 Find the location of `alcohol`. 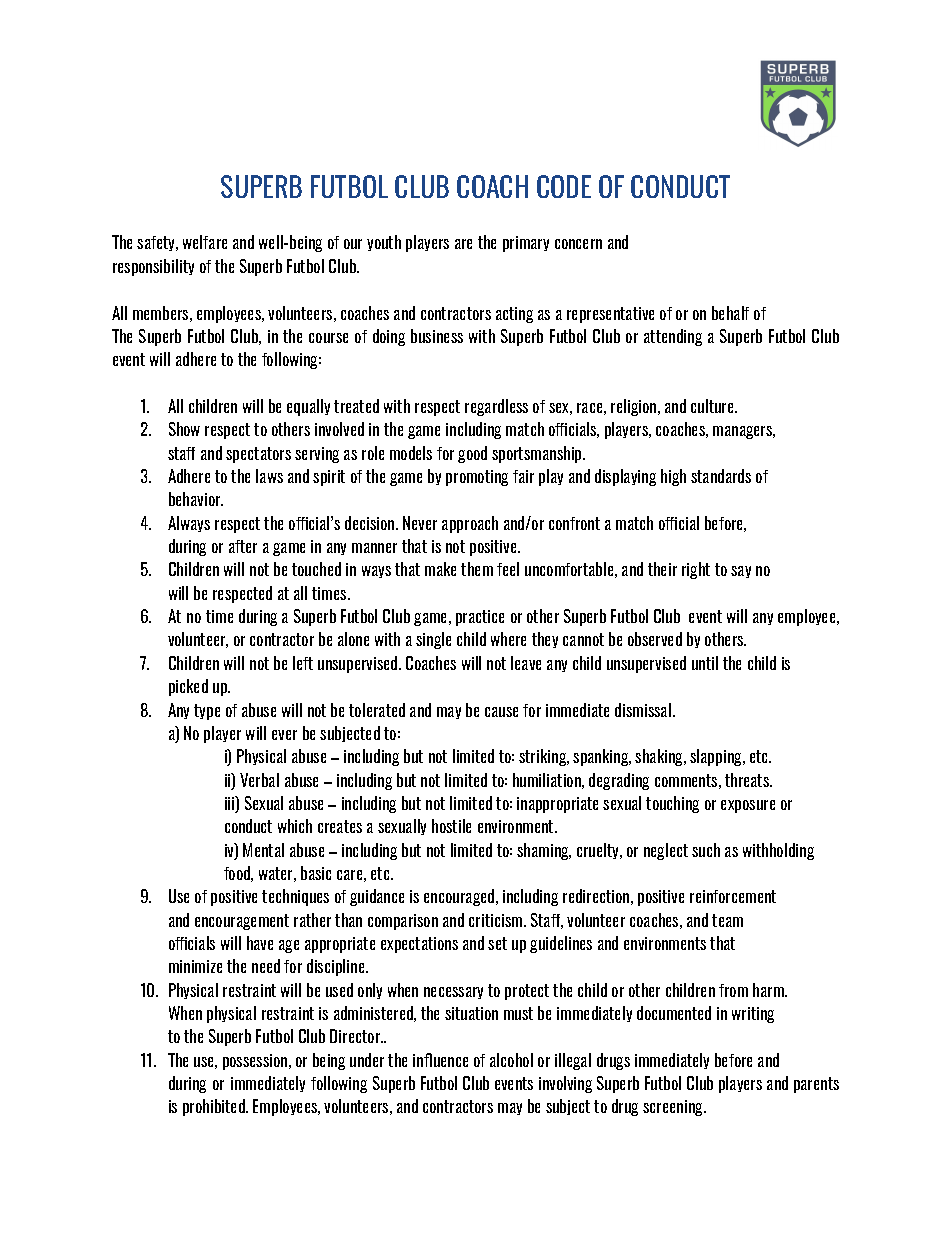

alcohol is located at coordinates (511, 1060).
